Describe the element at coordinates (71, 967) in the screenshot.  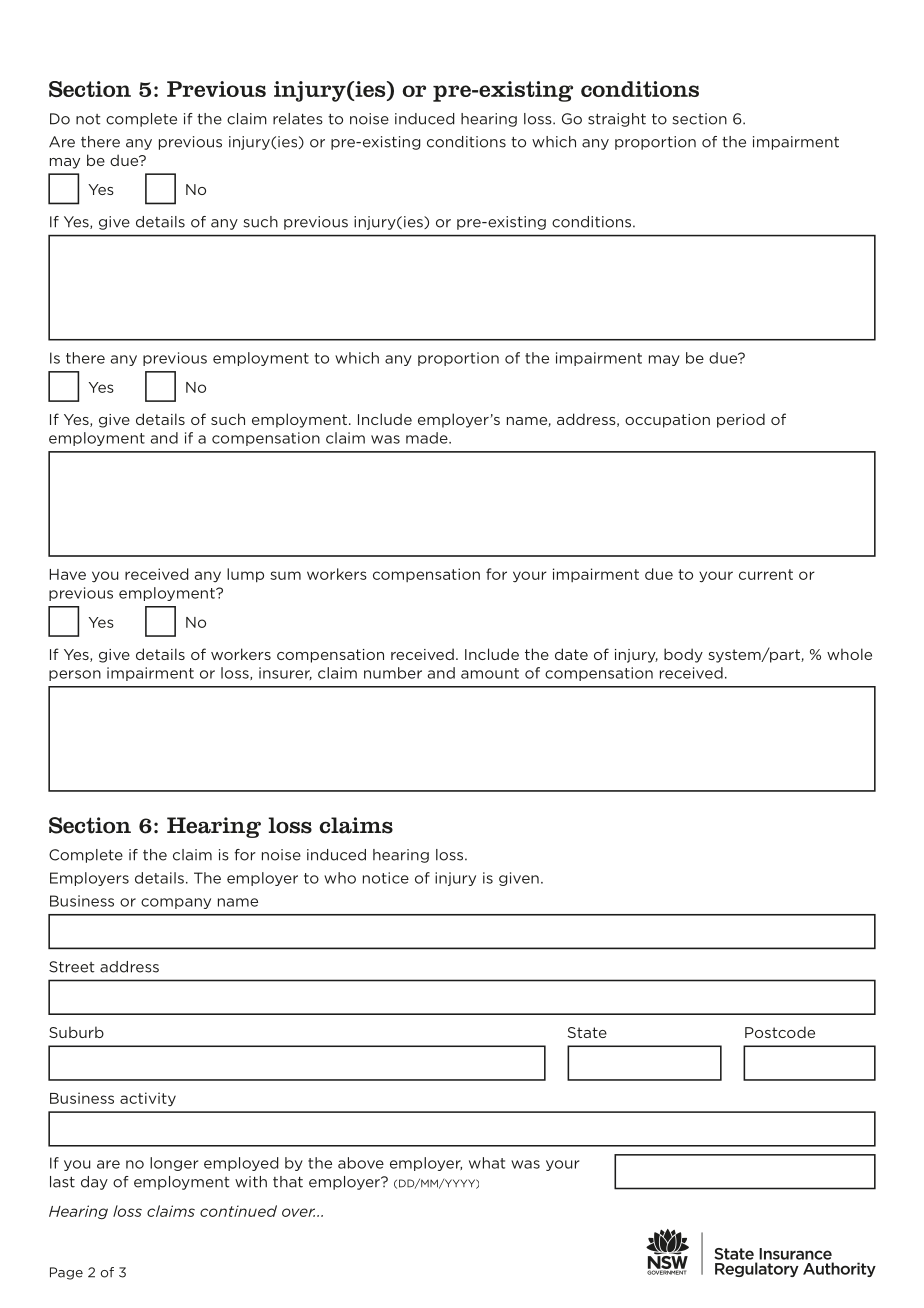
I see `Street` at that location.
